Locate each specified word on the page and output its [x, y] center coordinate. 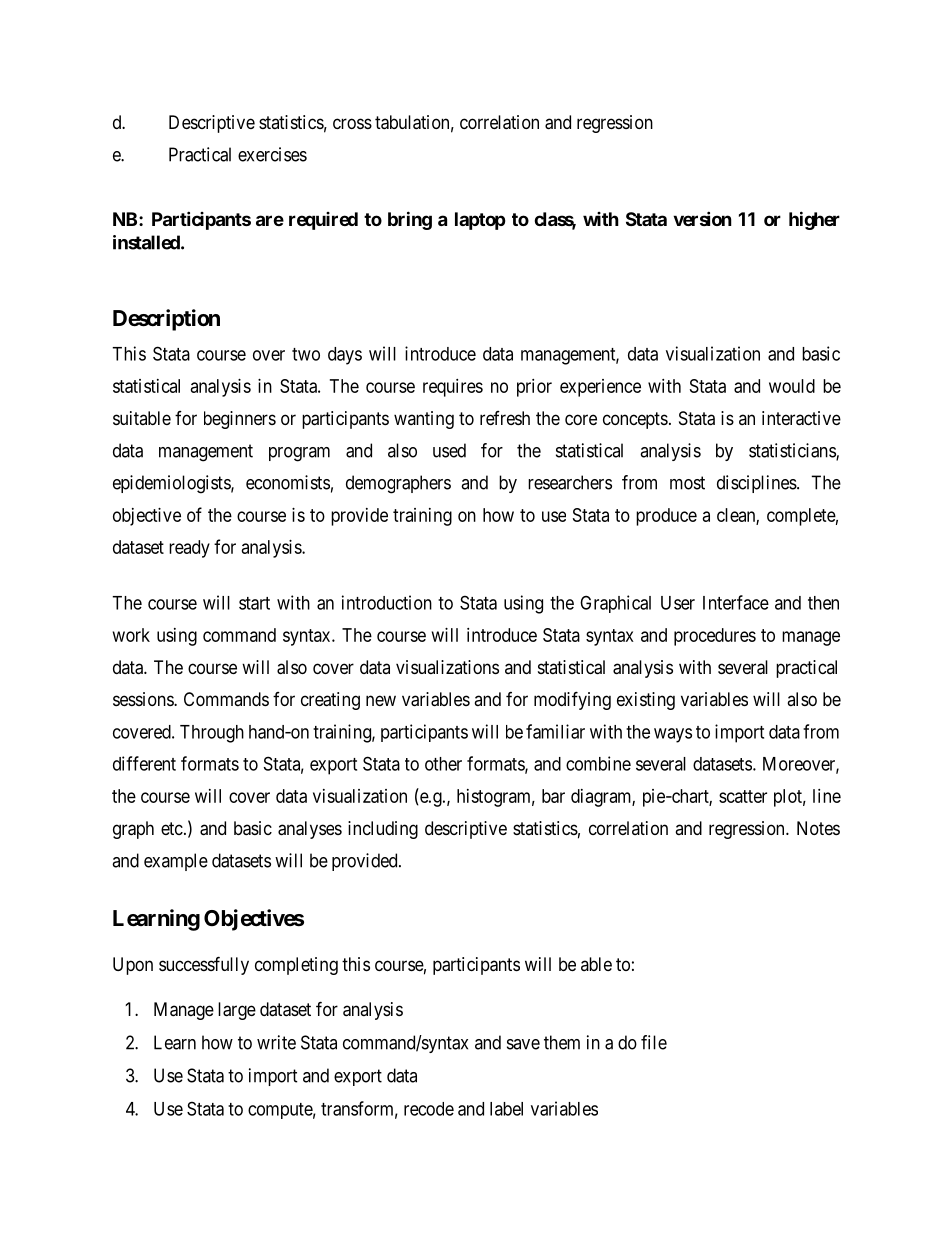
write [276, 1042]
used [449, 450]
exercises [272, 154]
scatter [743, 796]
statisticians [793, 451]
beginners [240, 420]
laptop [480, 221]
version [702, 218]
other [443, 764]
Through [212, 734]
